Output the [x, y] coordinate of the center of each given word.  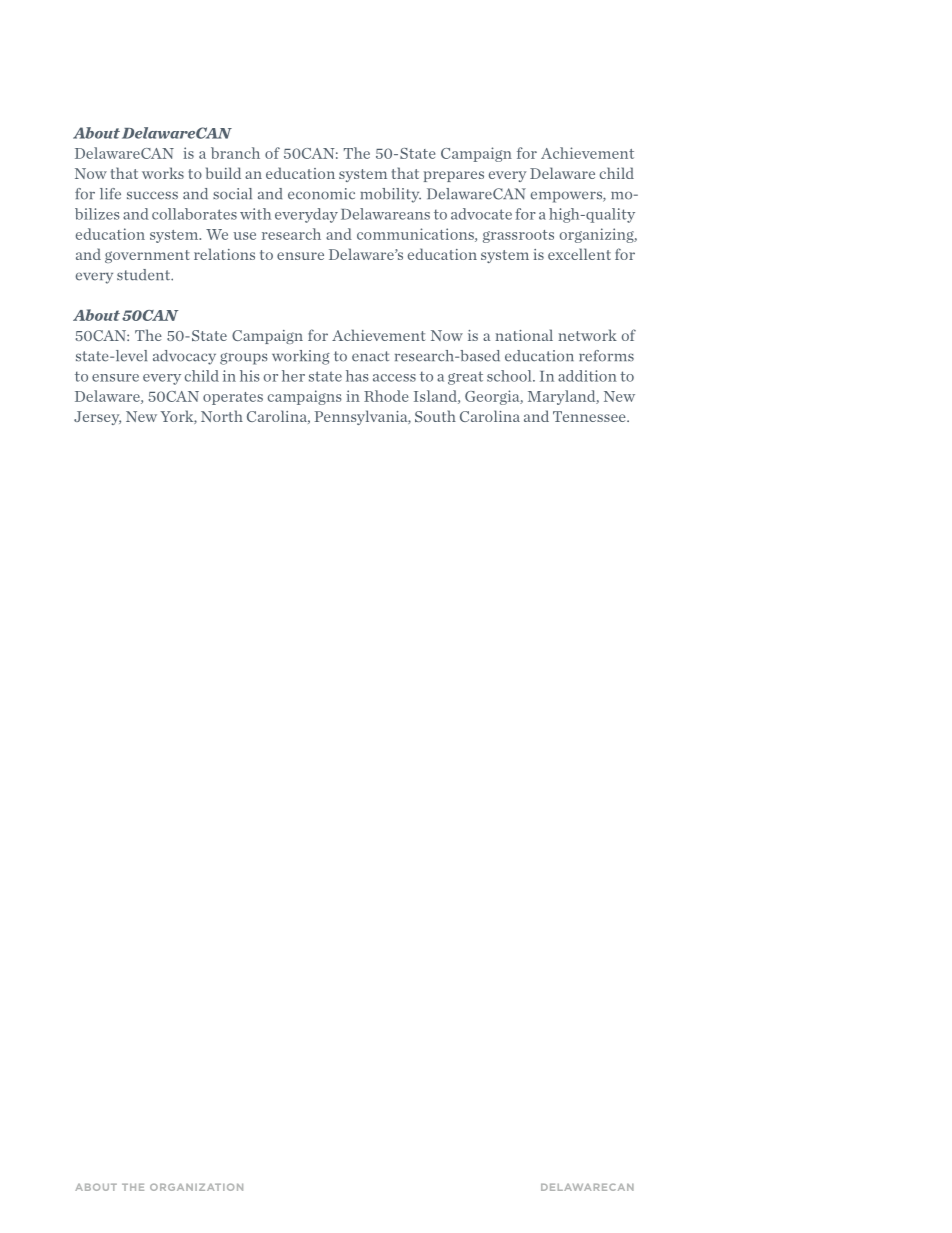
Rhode [386, 396]
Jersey [97, 418]
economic [321, 194]
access [394, 378]
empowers [567, 197]
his [250, 376]
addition [587, 376]
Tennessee [590, 416]
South [435, 416]
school [510, 376]
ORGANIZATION [196, 1187]
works [163, 173]
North [222, 416]
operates [233, 398]
